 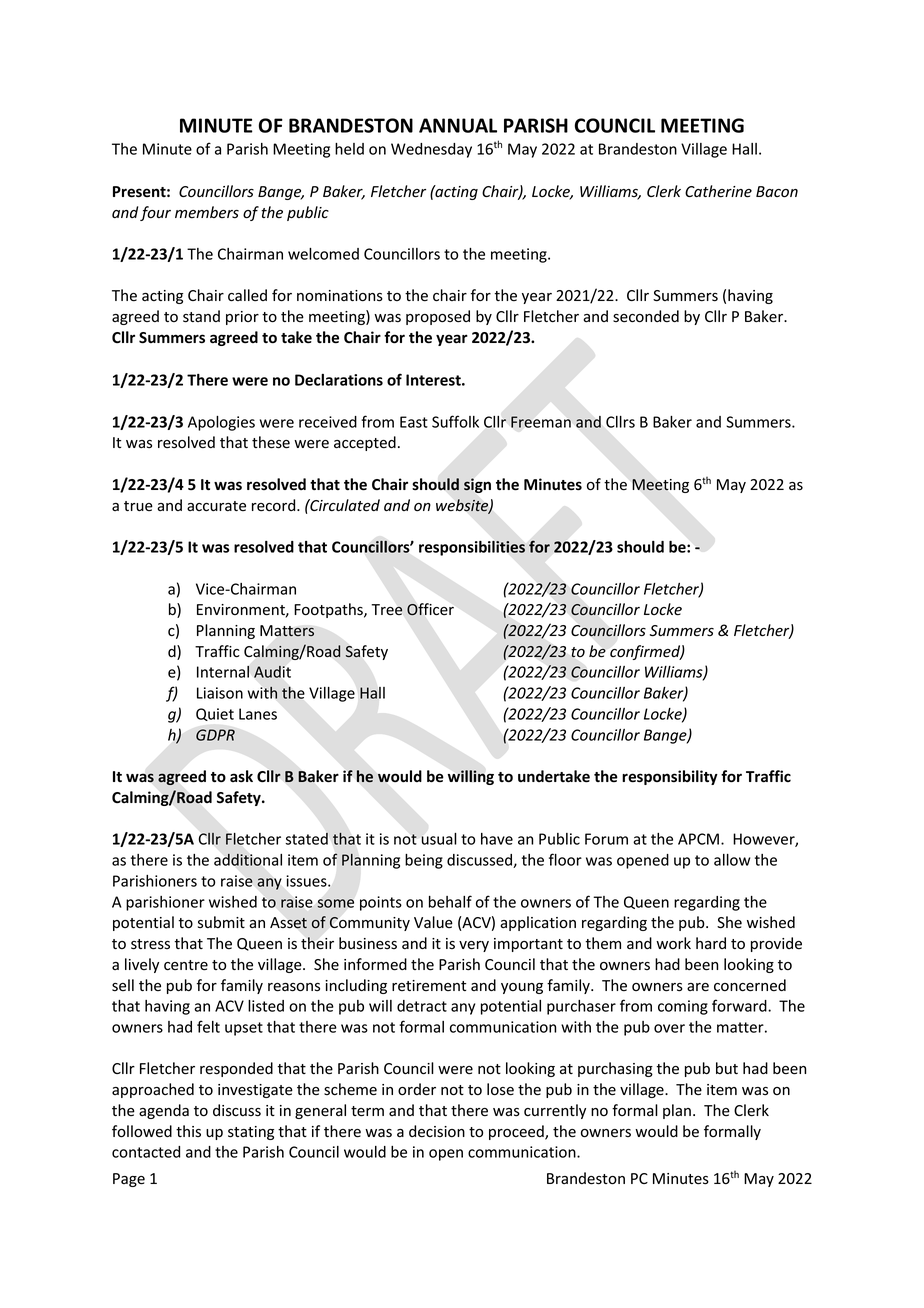 I want to click on members, so click(x=207, y=212).
